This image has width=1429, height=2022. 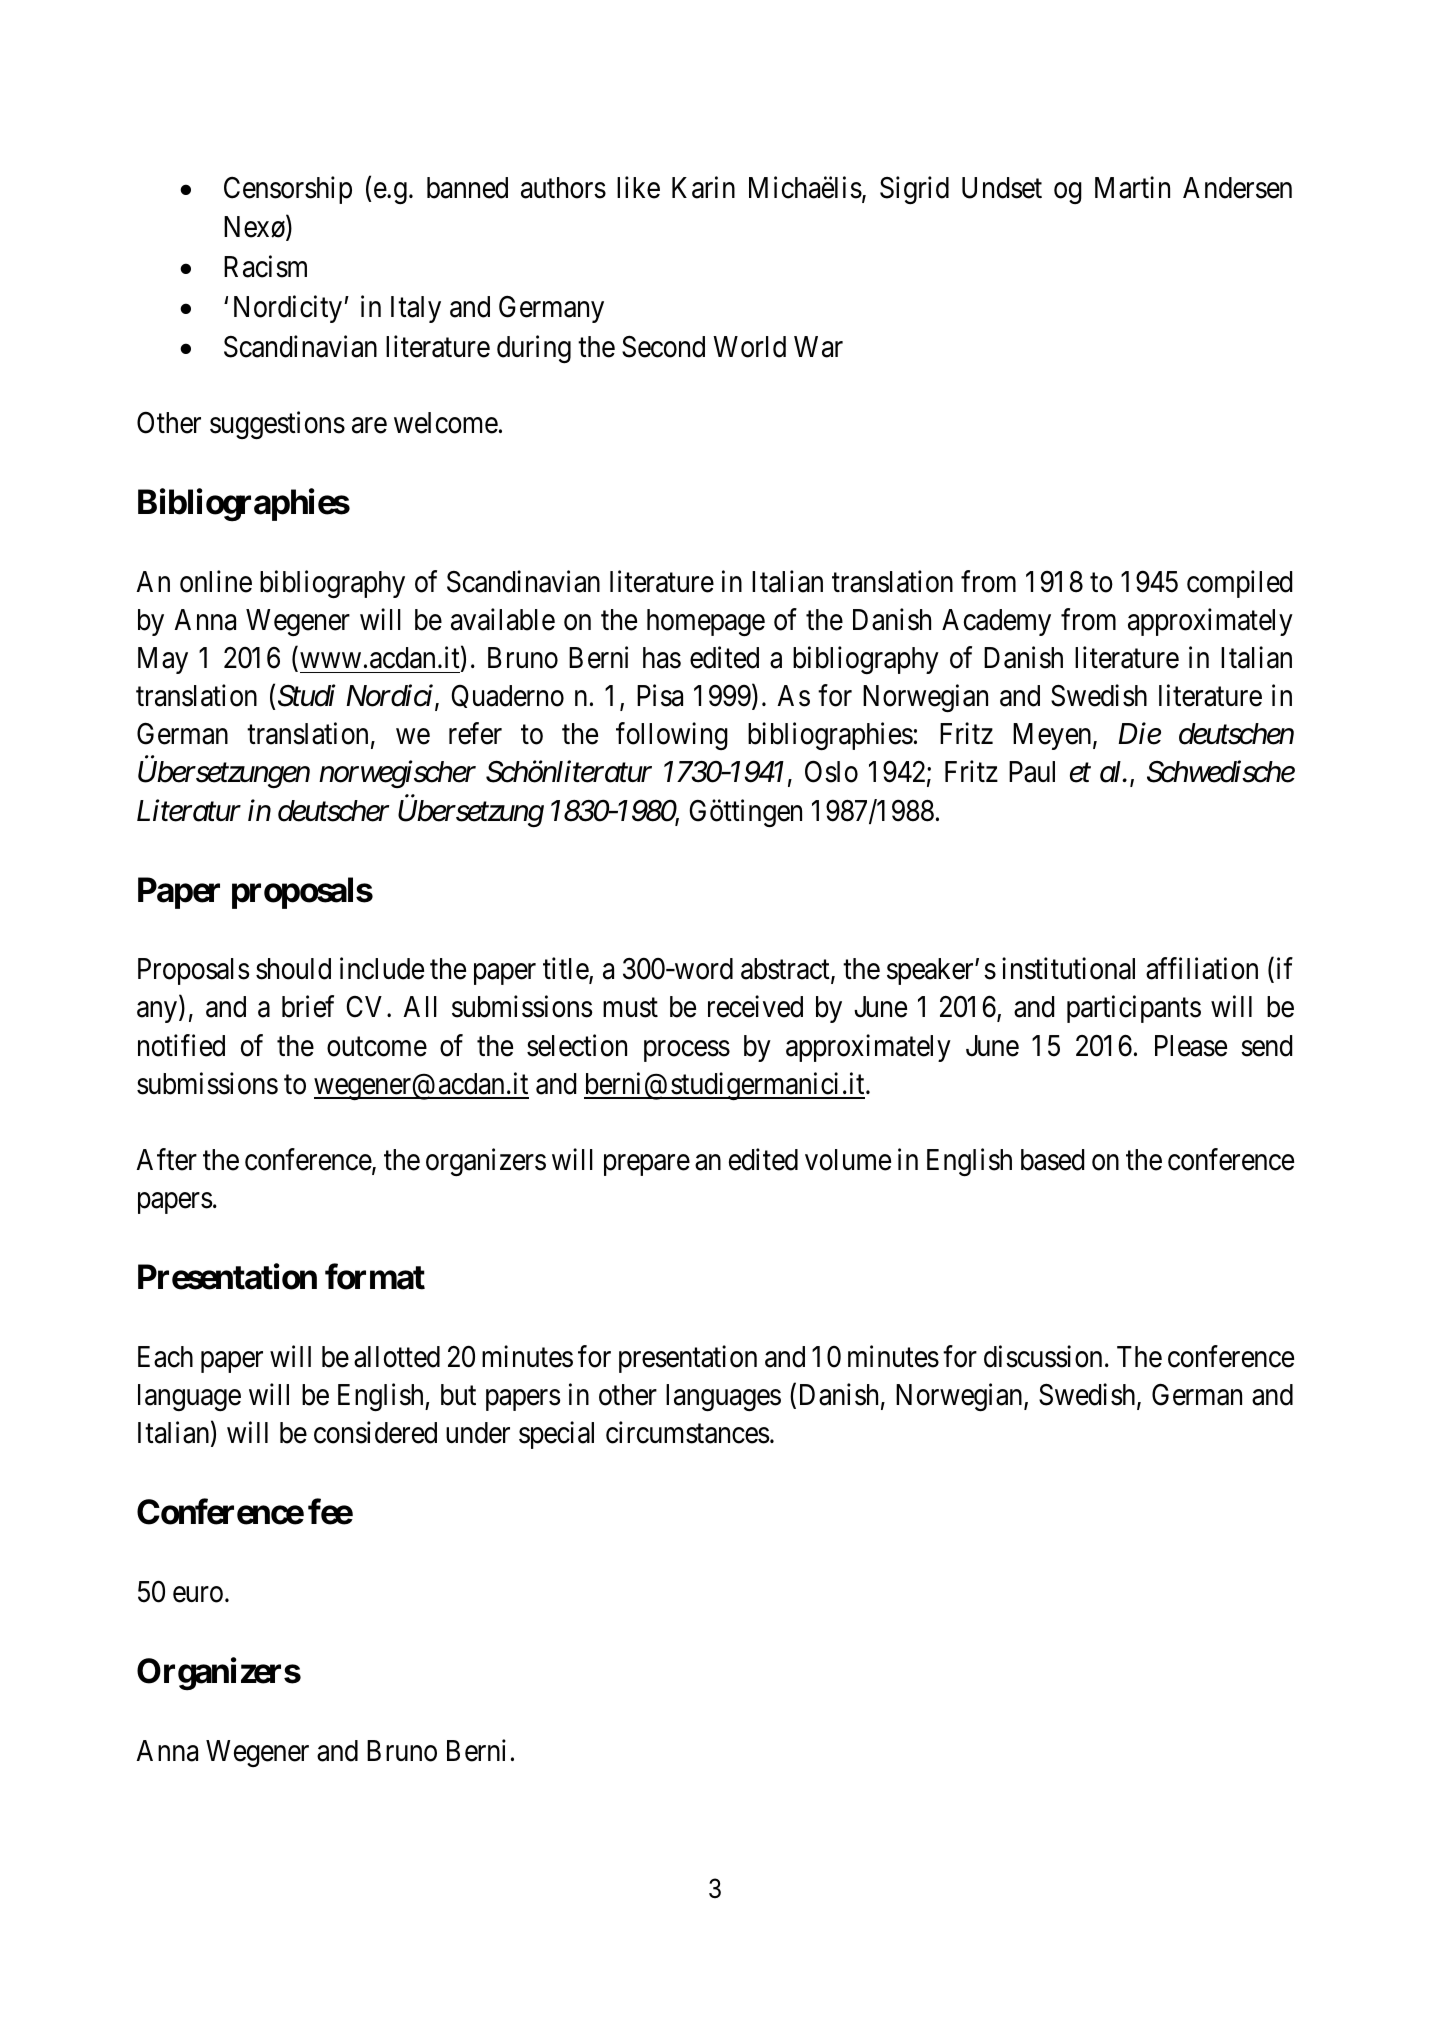 What do you see at coordinates (687, 1432) in the image?
I see `circumstances` at bounding box center [687, 1432].
